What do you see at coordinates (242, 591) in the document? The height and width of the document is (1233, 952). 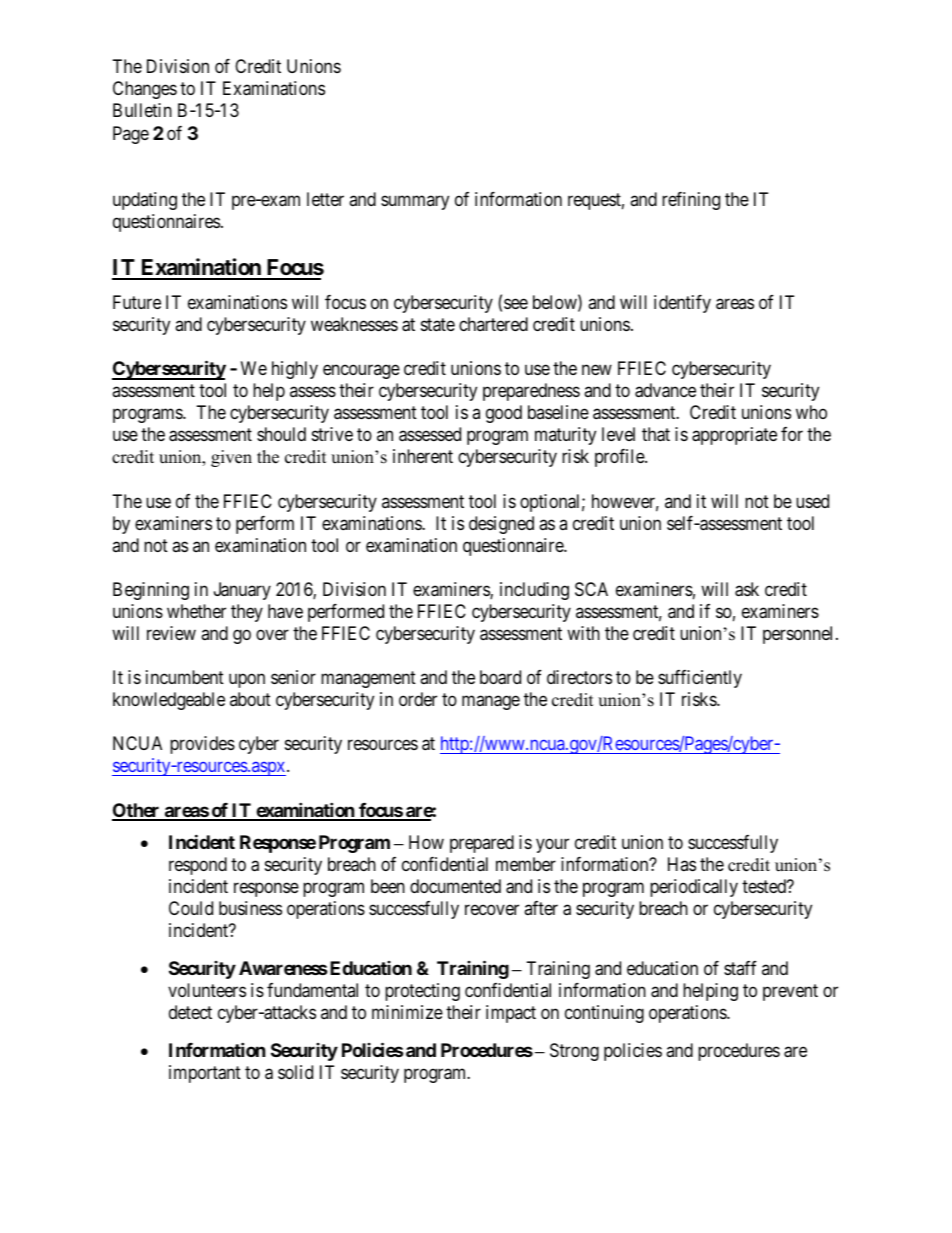 I see `January` at bounding box center [242, 591].
